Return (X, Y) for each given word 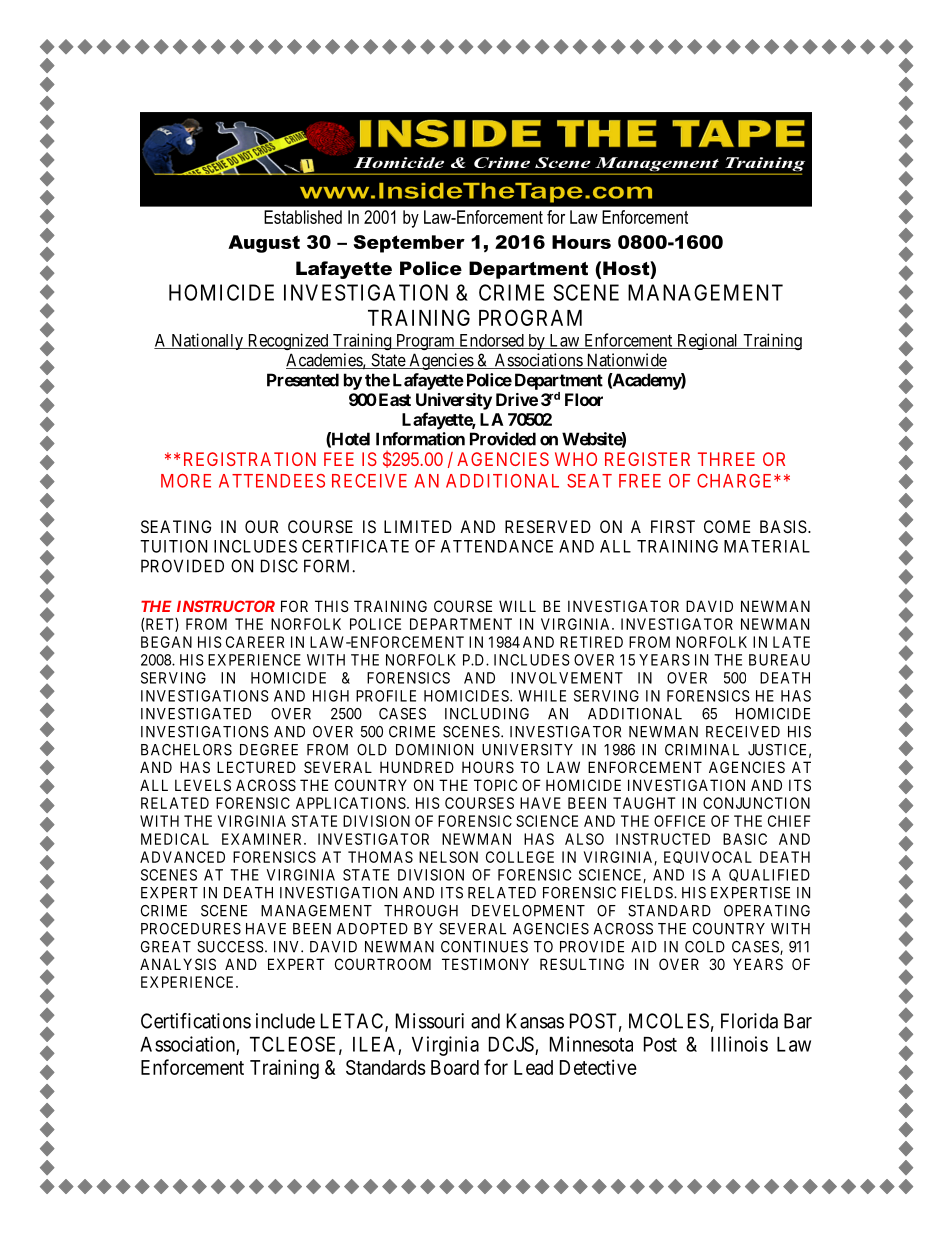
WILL (517, 606)
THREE (726, 459)
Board (455, 1067)
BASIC (745, 839)
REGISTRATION (250, 459)
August (264, 244)
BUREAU (779, 660)
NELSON (448, 857)
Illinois (739, 1044)
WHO (576, 459)
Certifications (196, 1021)
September (409, 244)
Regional (708, 341)
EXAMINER (263, 839)
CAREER (255, 642)
